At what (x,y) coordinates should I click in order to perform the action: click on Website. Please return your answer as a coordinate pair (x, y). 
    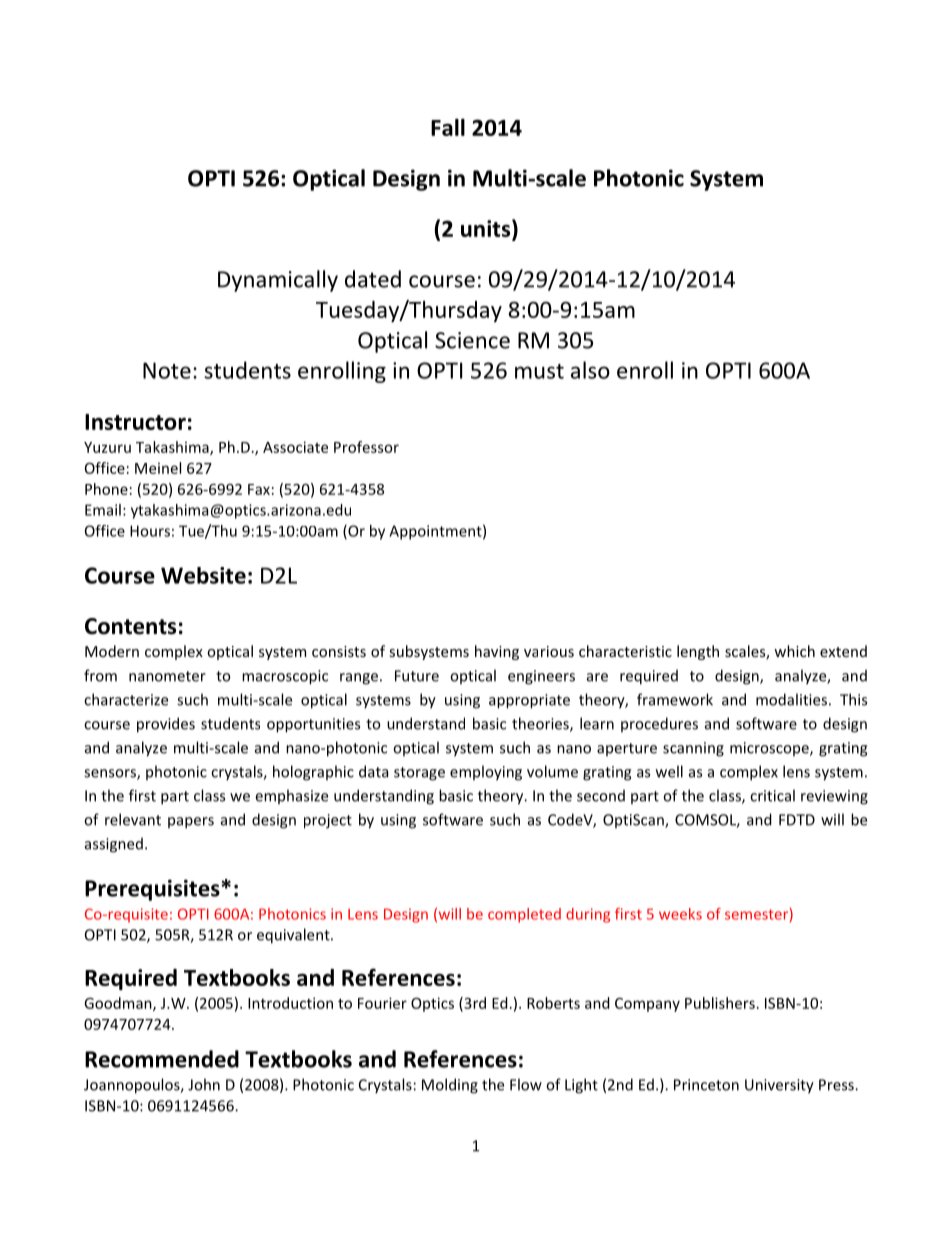
    Looking at the image, I should click on (203, 575).
